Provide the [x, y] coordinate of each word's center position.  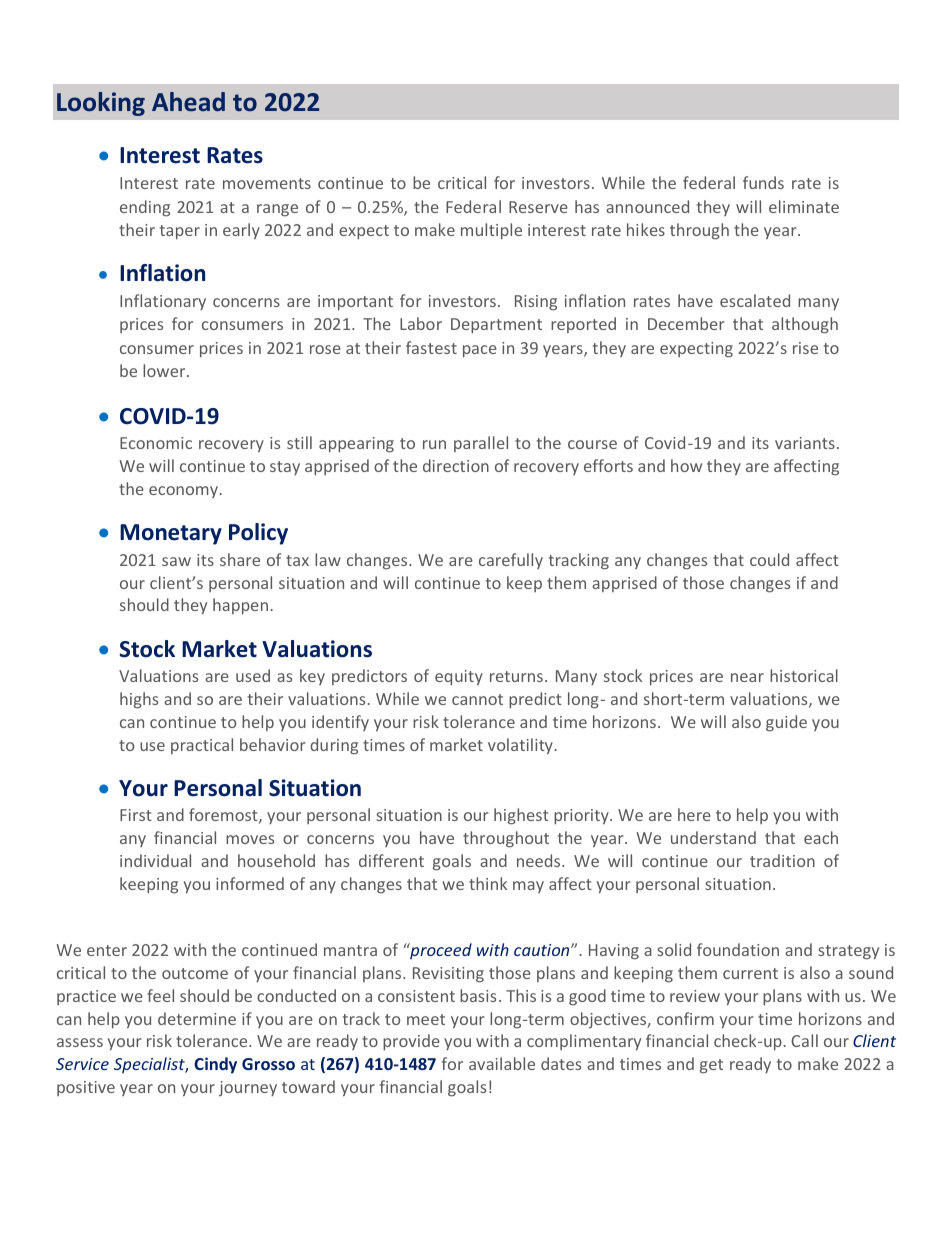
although [805, 325]
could [769, 559]
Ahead [188, 101]
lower [165, 370]
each [821, 837]
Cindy [215, 1065]
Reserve [538, 207]
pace [480, 351]
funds [763, 182]
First [136, 815]
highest [521, 816]
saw [176, 561]
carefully [511, 561]
